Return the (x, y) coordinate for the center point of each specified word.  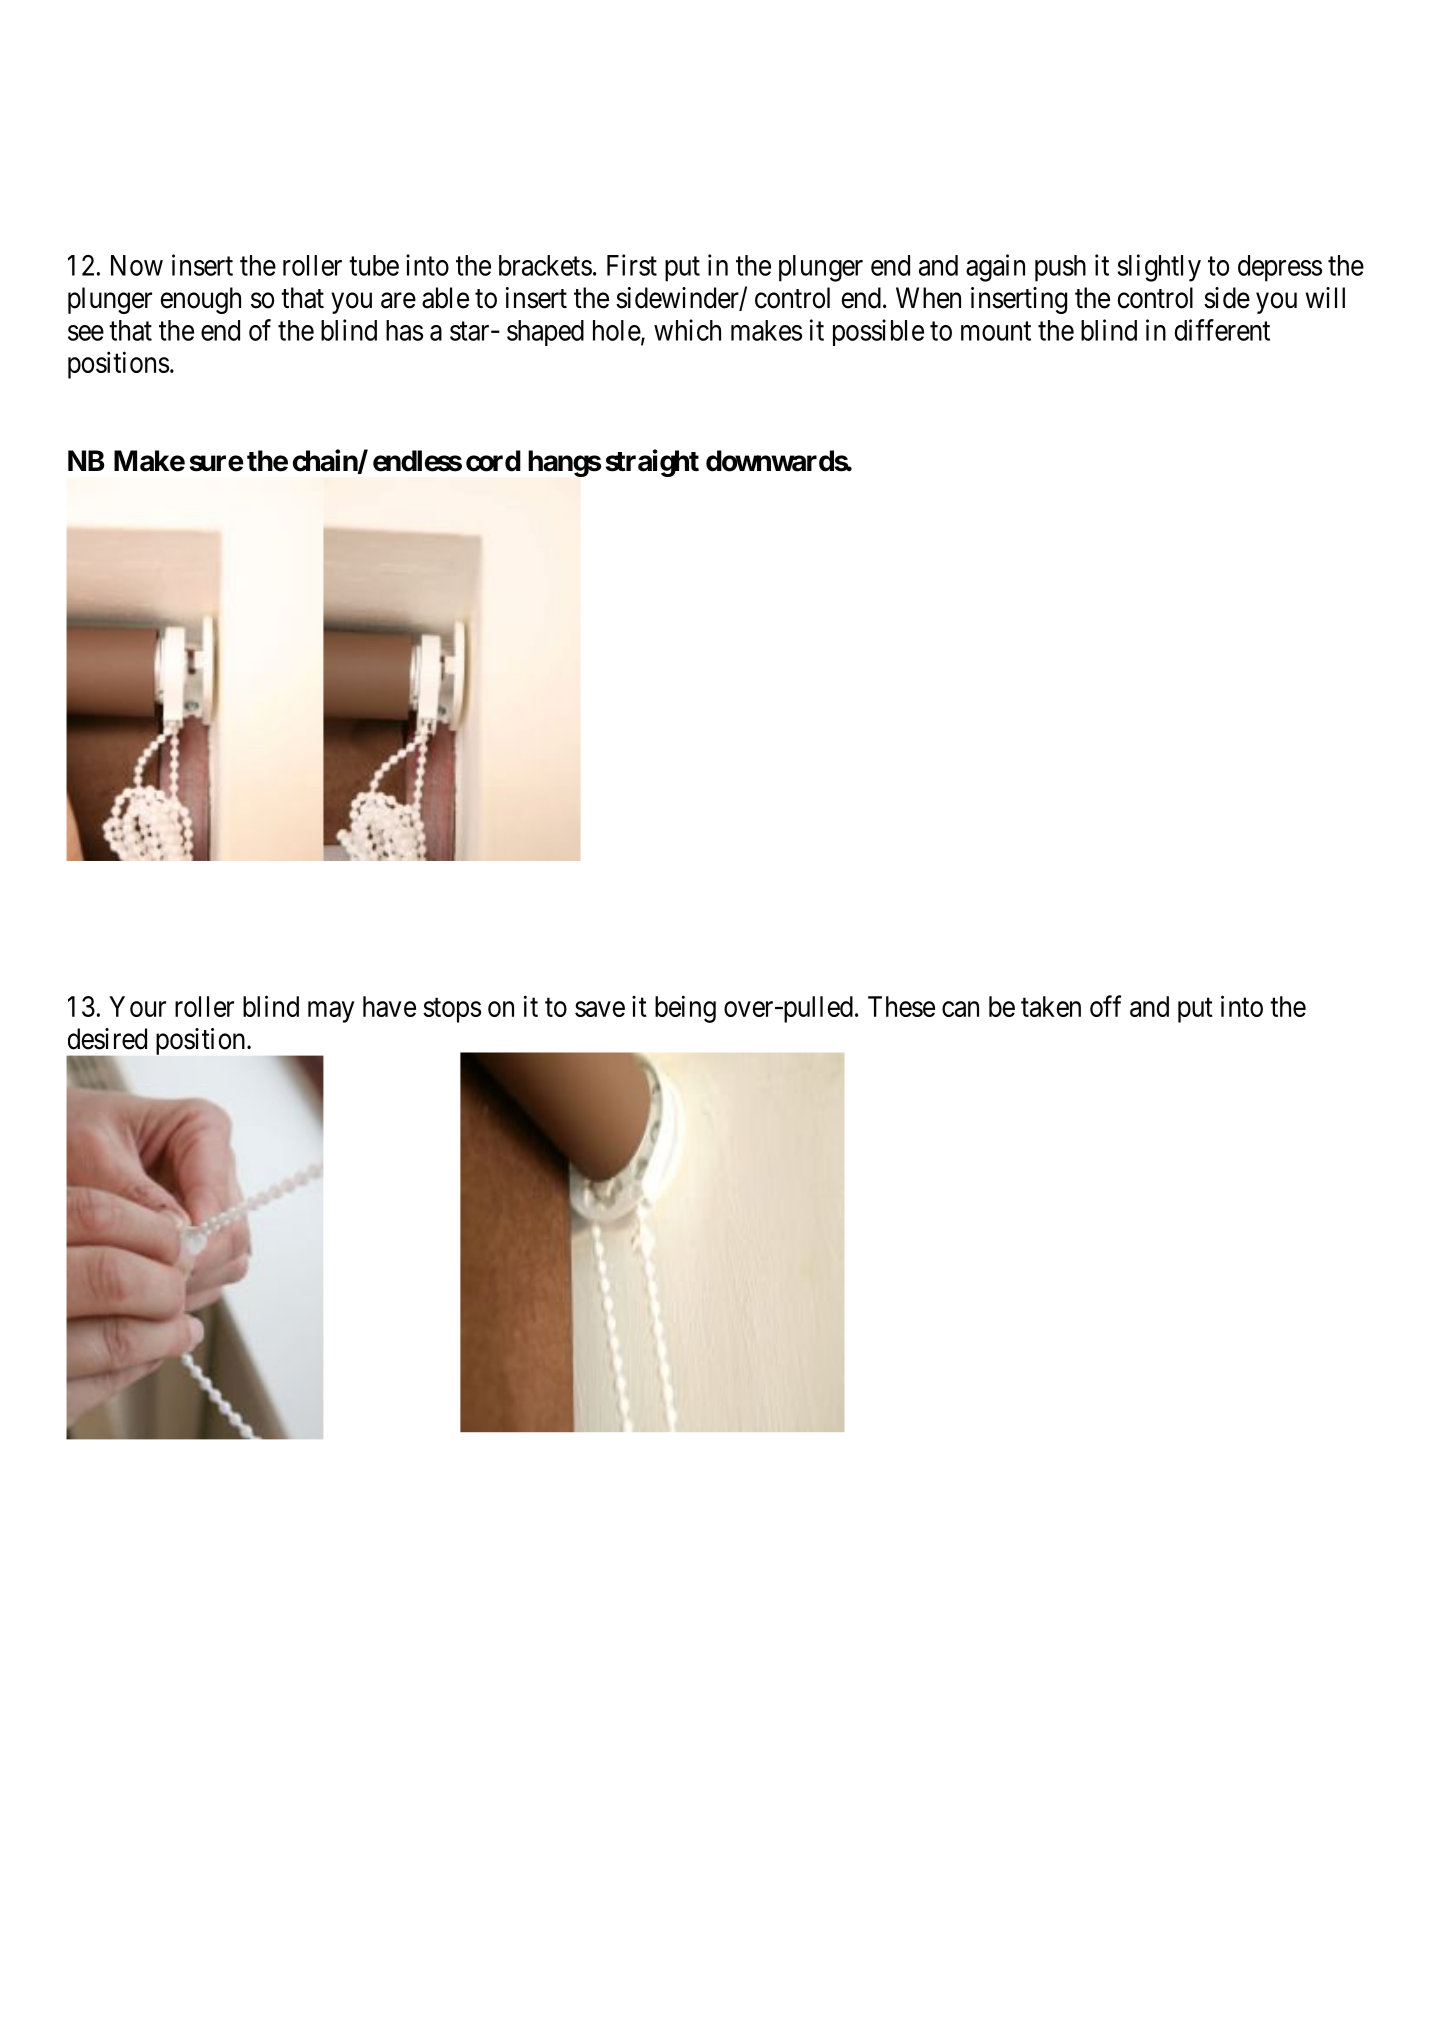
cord (493, 461)
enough (200, 300)
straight (652, 463)
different (1222, 330)
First (632, 265)
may (331, 1012)
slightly (1159, 268)
